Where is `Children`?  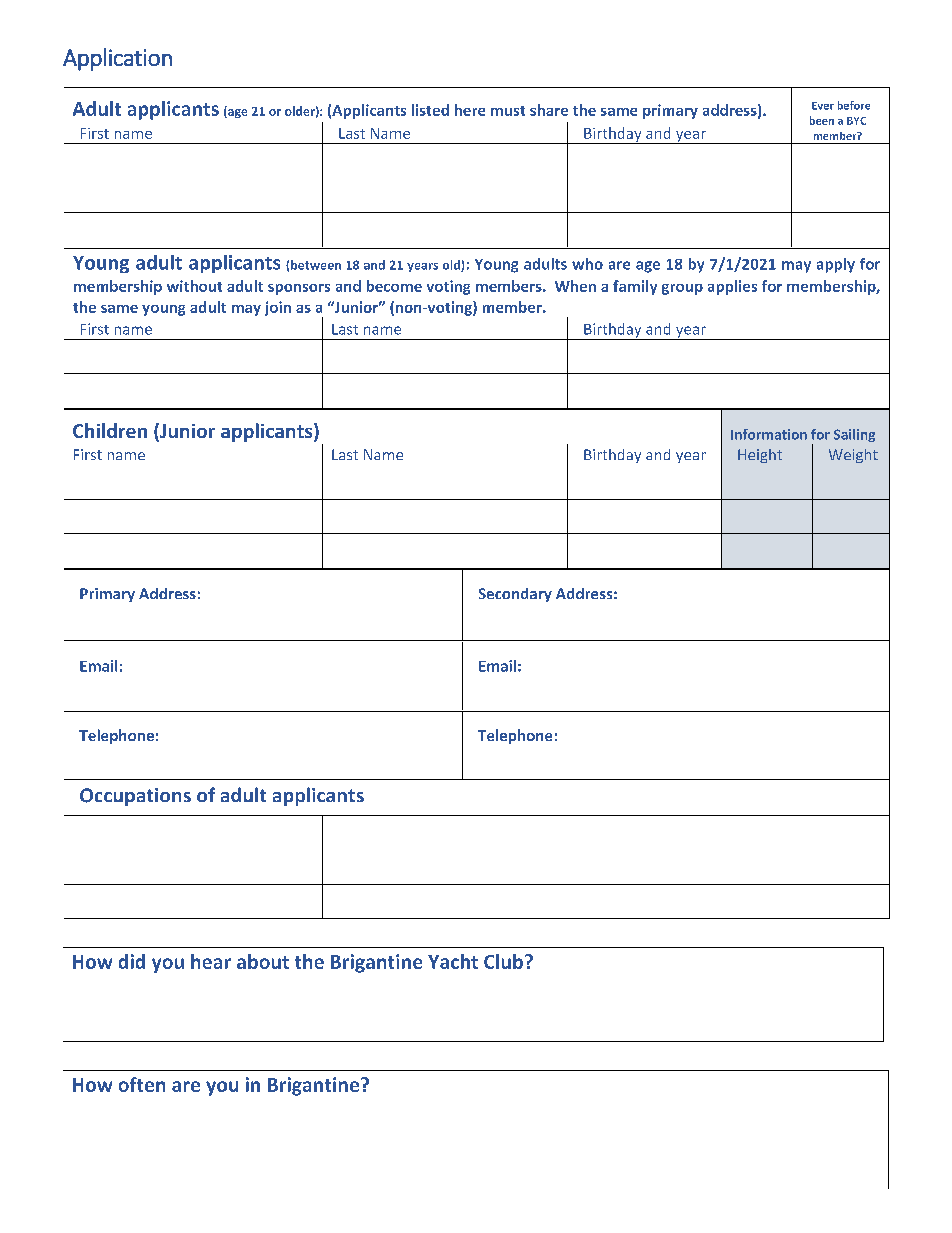 Children is located at coordinates (110, 430).
